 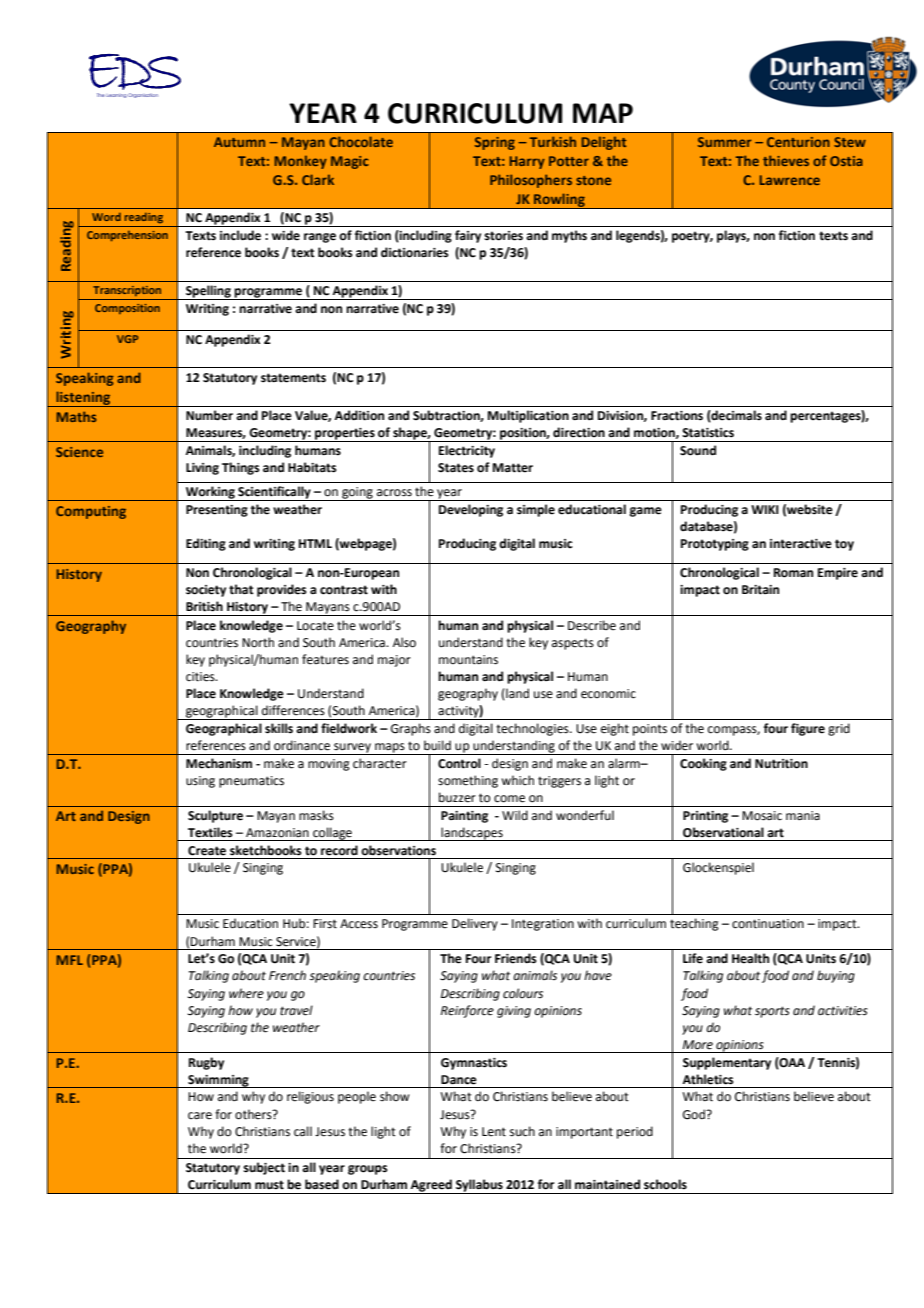 I want to click on Living, so click(x=202, y=469).
